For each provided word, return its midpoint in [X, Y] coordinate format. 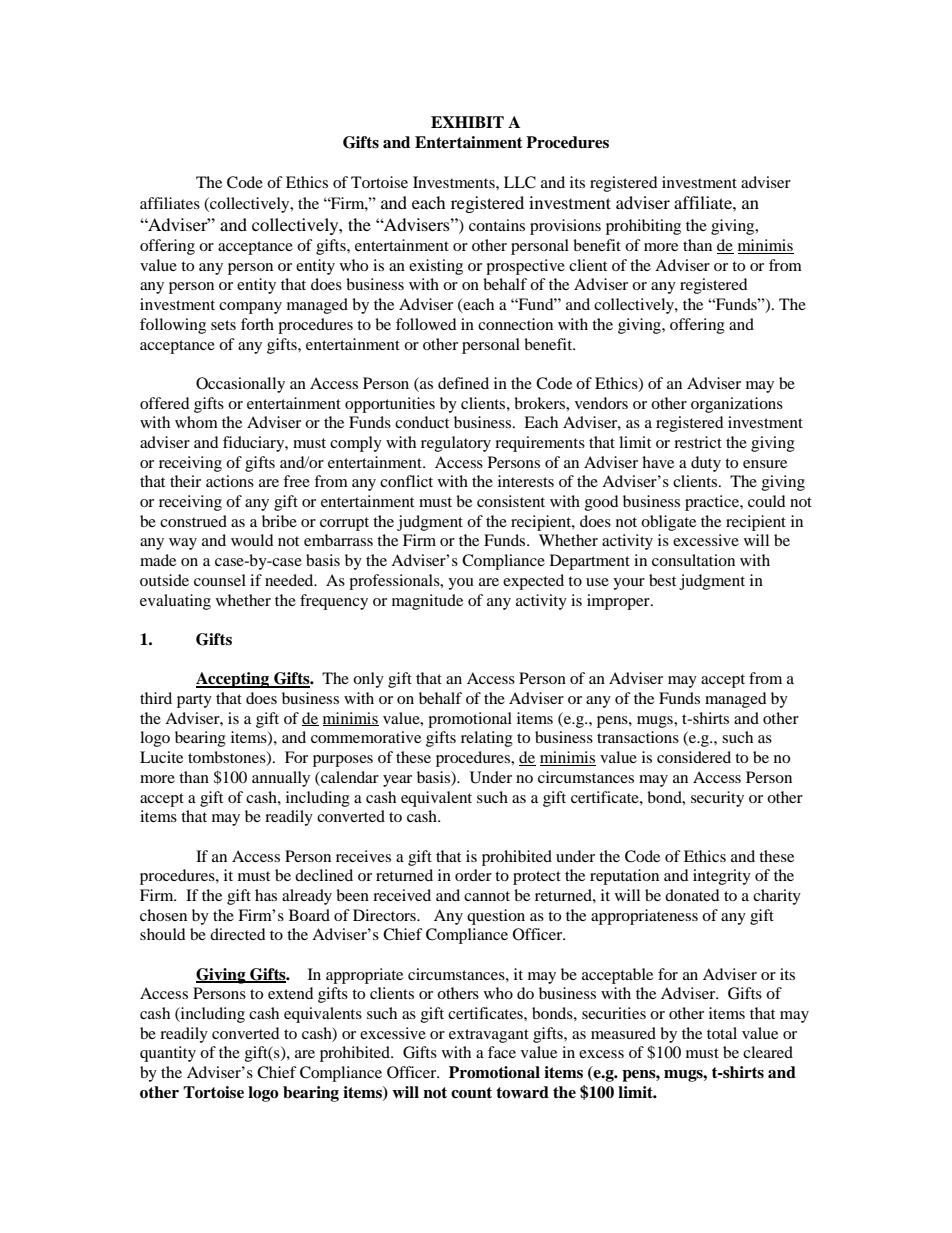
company [250, 308]
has [266, 895]
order [473, 875]
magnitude [427, 602]
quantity [168, 1054]
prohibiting [643, 227]
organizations [737, 405]
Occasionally [240, 385]
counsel [220, 580]
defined [463, 383]
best [662, 580]
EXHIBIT [467, 122]
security [717, 799]
